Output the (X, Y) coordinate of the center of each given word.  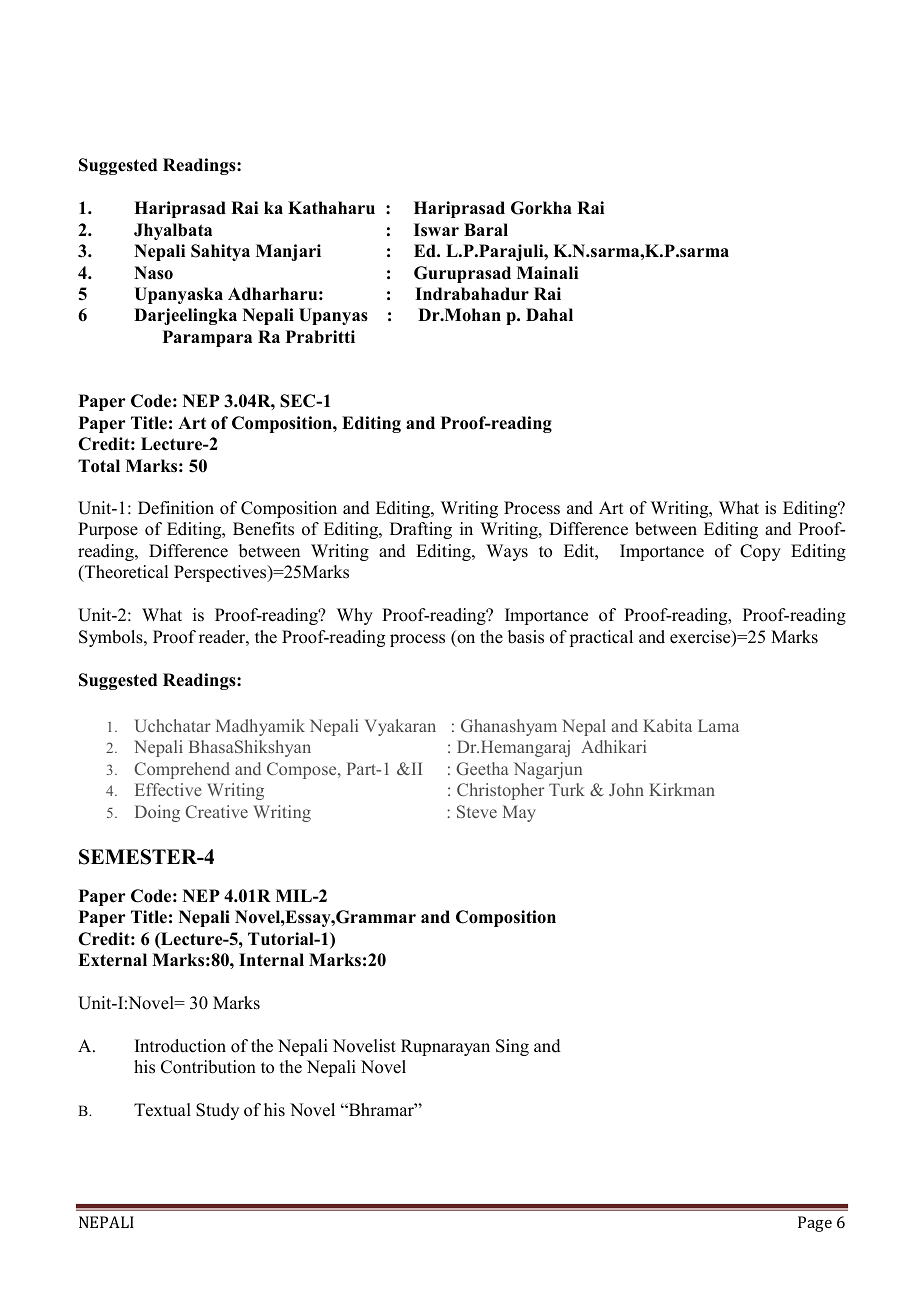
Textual (162, 1110)
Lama (718, 725)
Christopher (500, 791)
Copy (760, 552)
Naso (153, 273)
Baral (486, 229)
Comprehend (182, 770)
